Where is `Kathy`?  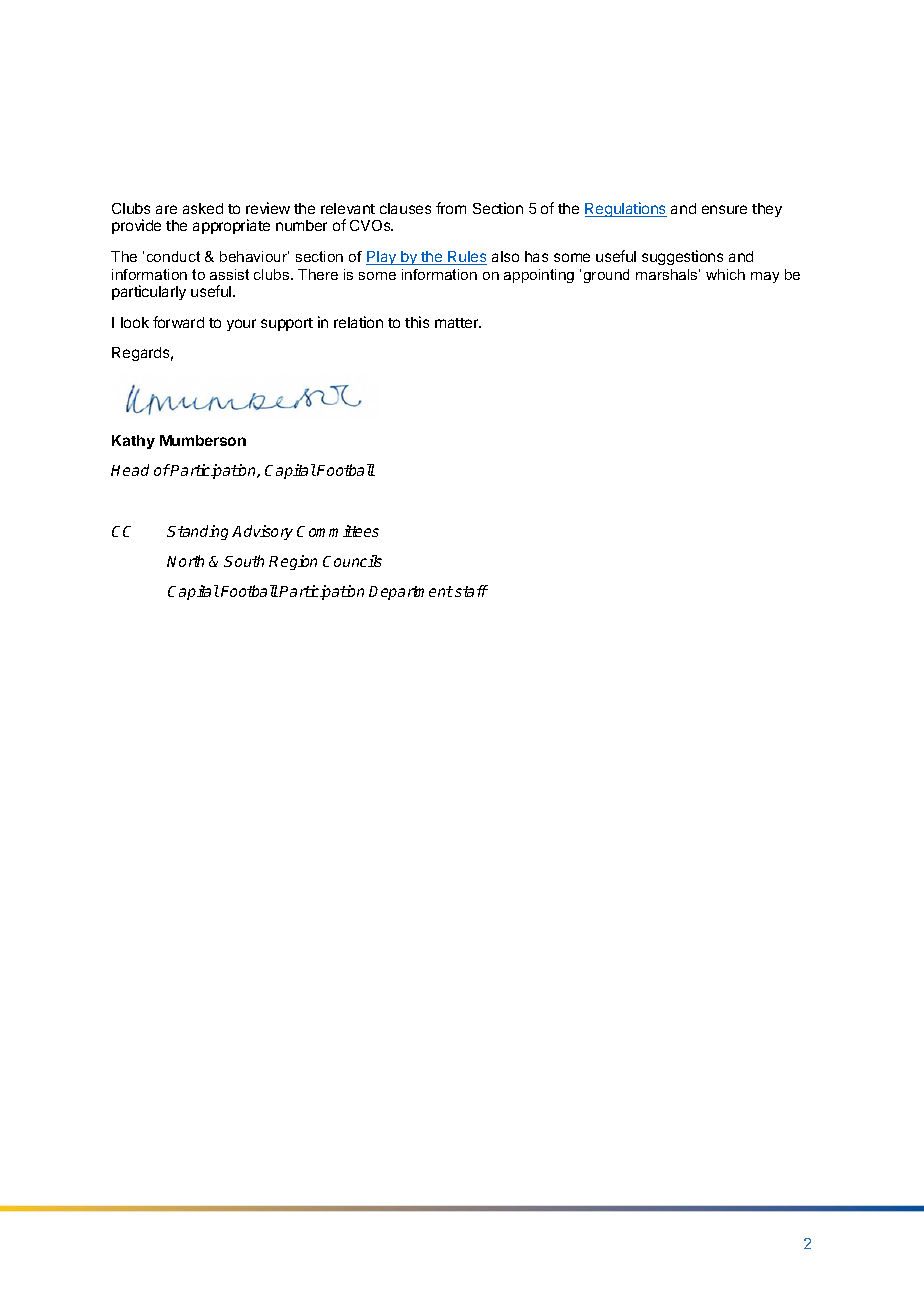
Kathy is located at coordinates (133, 442).
